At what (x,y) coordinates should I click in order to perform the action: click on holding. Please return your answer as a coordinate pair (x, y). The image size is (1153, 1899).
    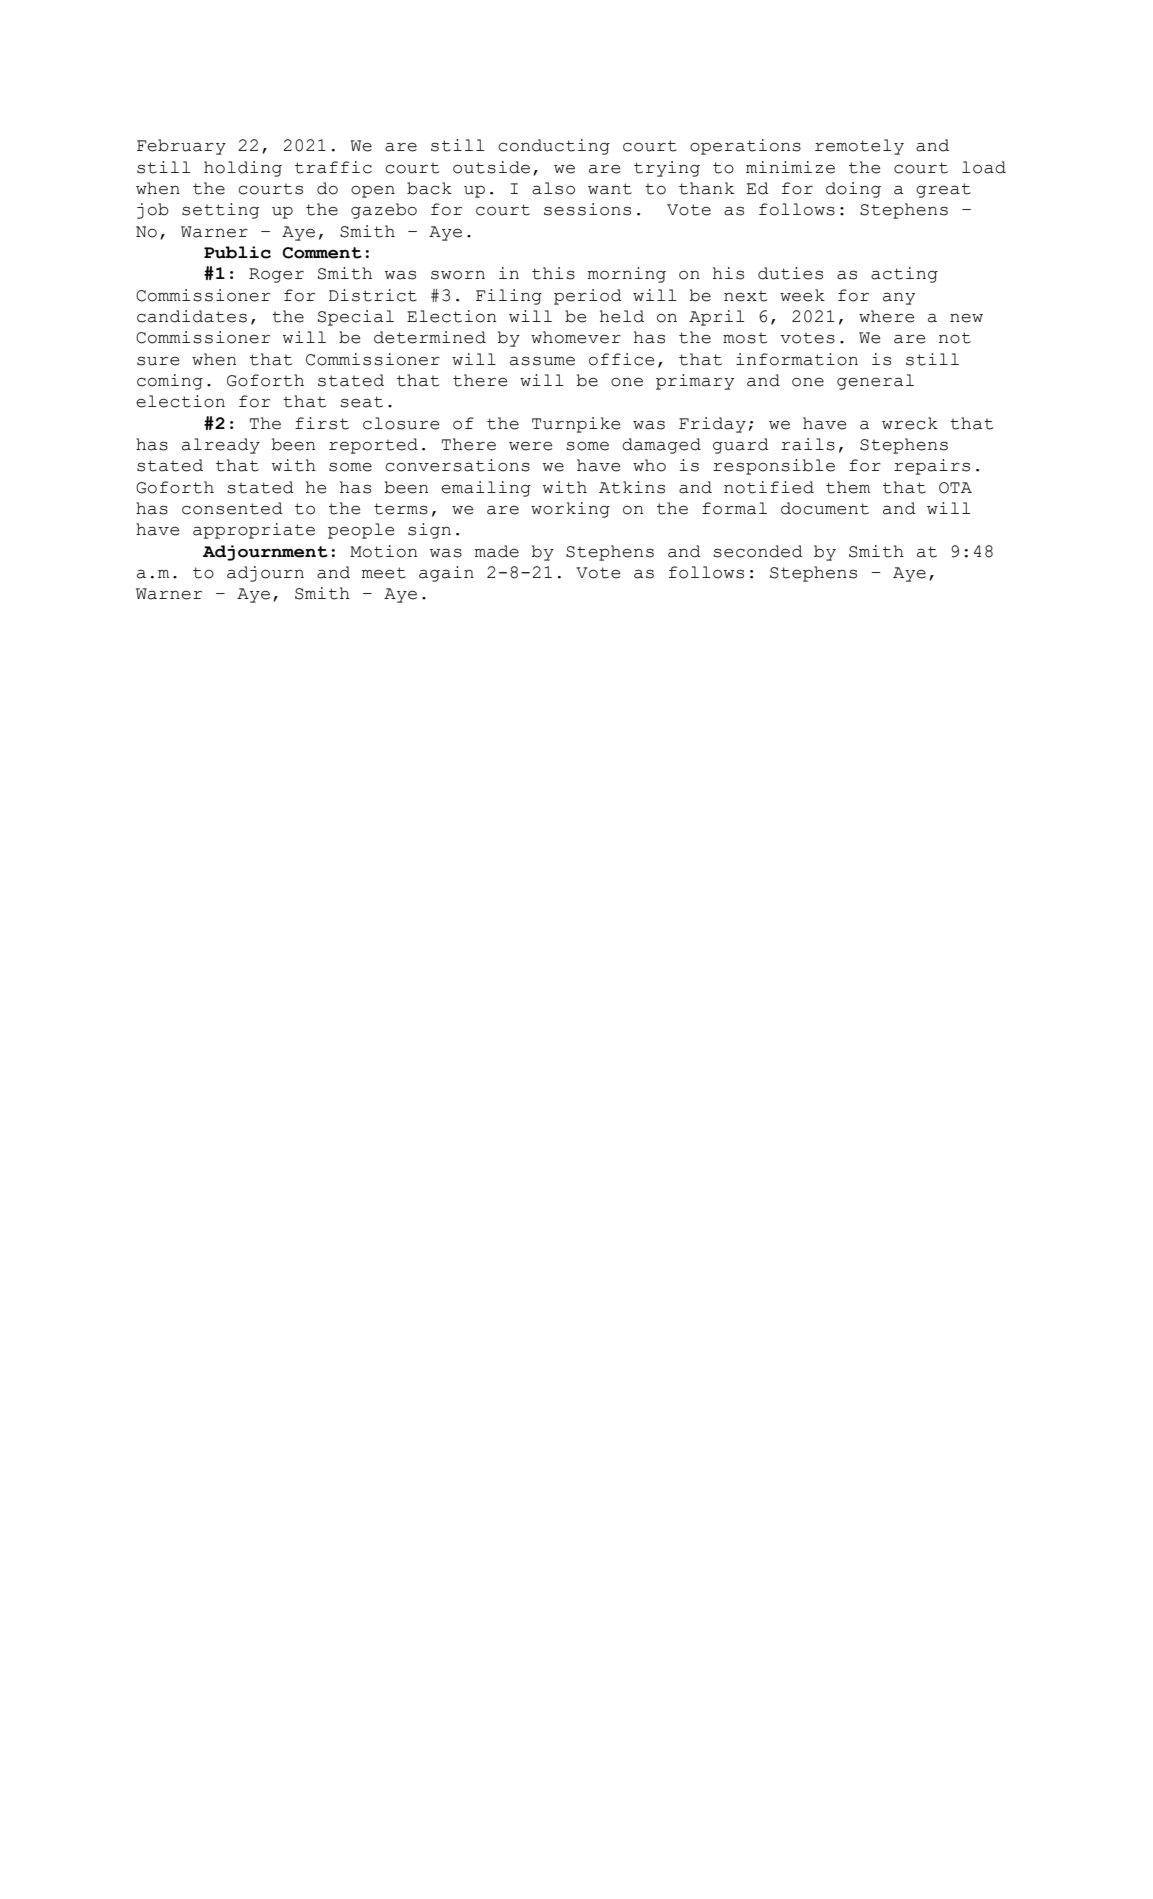
    Looking at the image, I should click on (243, 169).
